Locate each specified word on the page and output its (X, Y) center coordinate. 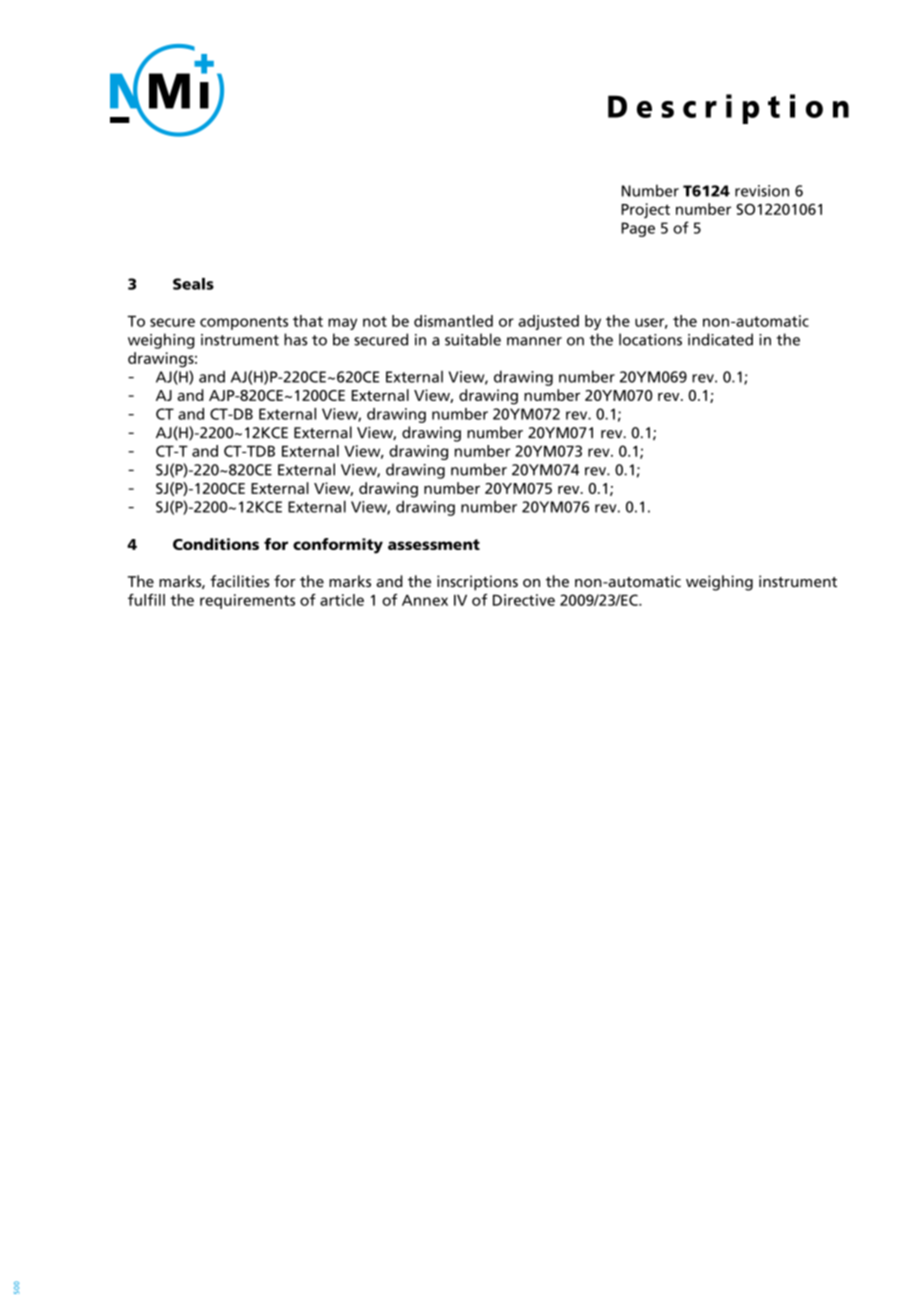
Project (645, 210)
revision (762, 191)
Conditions (216, 544)
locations (650, 339)
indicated (720, 339)
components (244, 323)
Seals (193, 284)
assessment (434, 544)
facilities (240, 581)
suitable (473, 339)
